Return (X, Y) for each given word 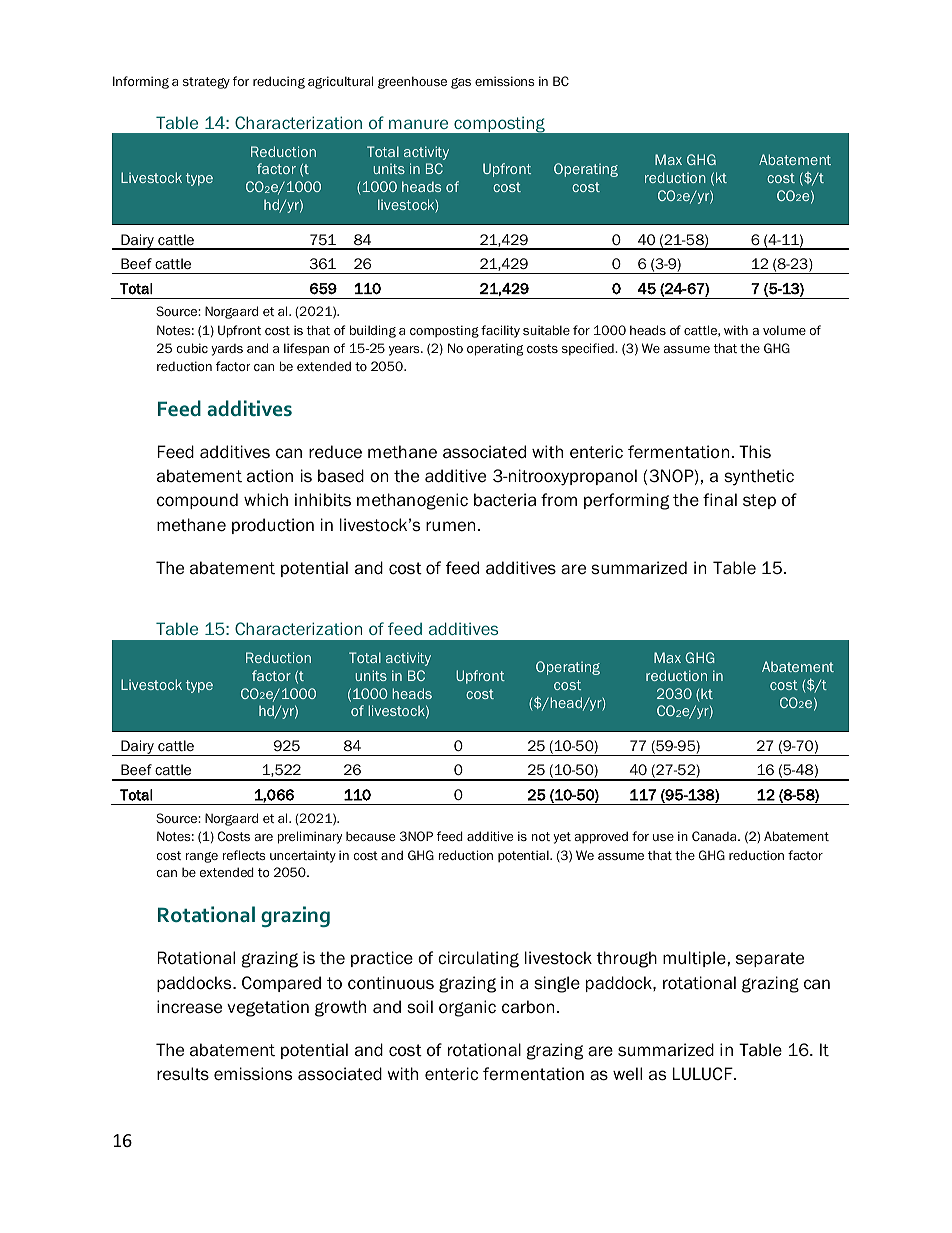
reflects (244, 855)
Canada (715, 836)
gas (461, 83)
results (183, 1074)
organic (467, 1008)
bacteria (505, 500)
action (270, 476)
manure (418, 124)
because (370, 836)
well (627, 1073)
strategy (206, 83)
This (755, 451)
